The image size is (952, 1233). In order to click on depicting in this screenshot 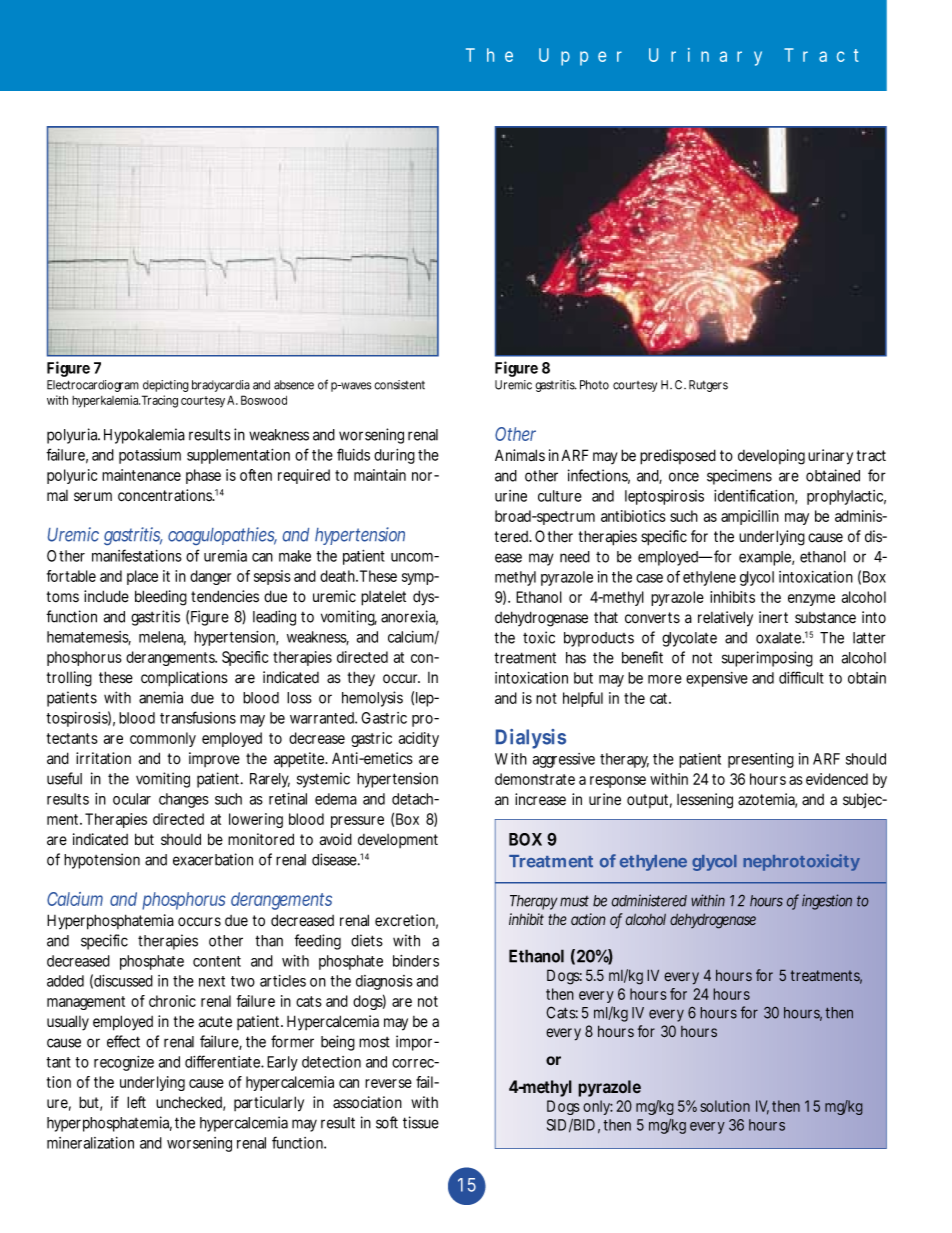, I will do `click(166, 386)`.
